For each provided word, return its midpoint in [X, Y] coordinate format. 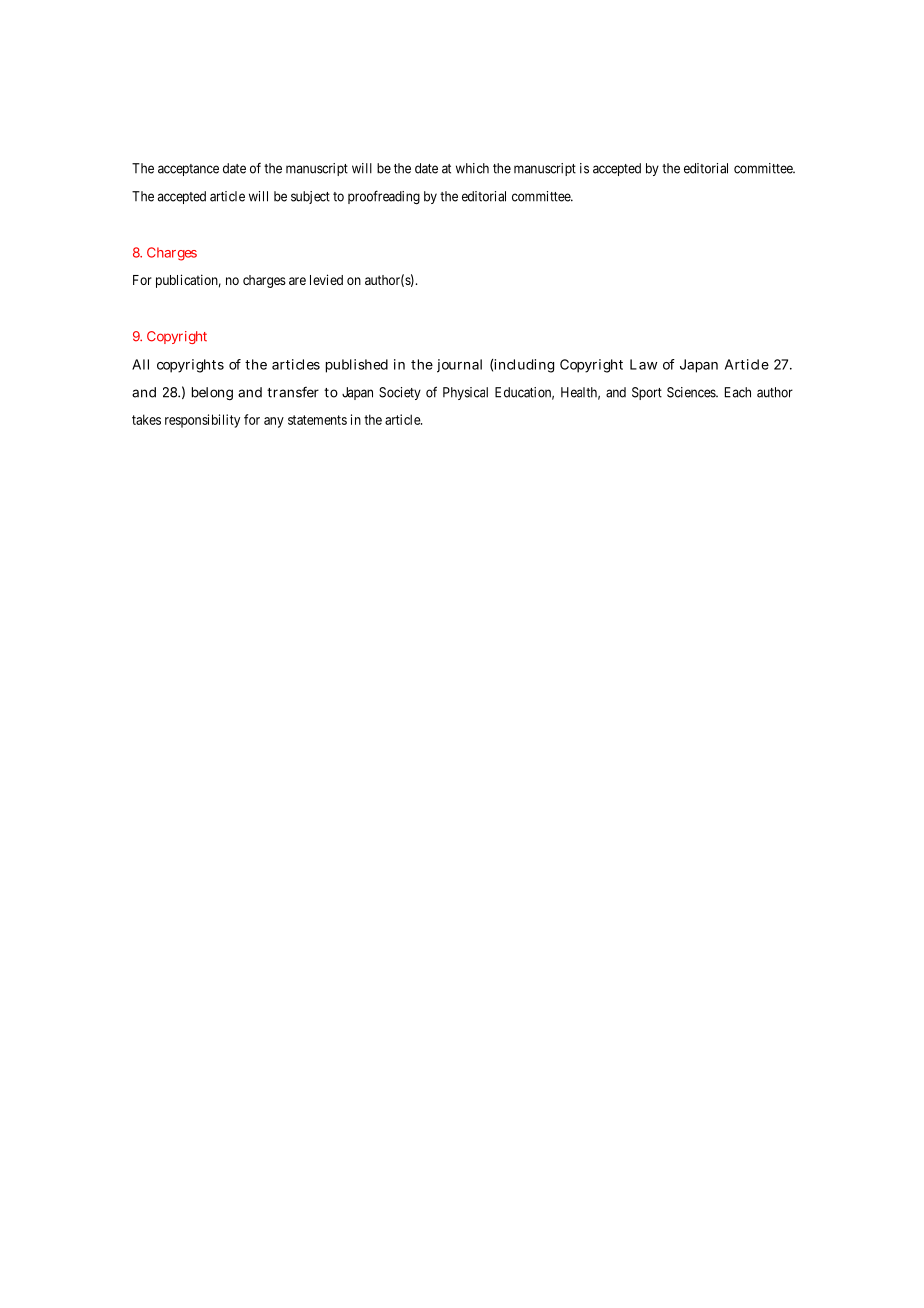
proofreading [384, 197]
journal [459, 366]
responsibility [202, 421]
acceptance [188, 170]
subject [310, 197]
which [472, 168]
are [297, 281]
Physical [465, 393]
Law [643, 364]
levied [326, 279]
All [140, 364]
